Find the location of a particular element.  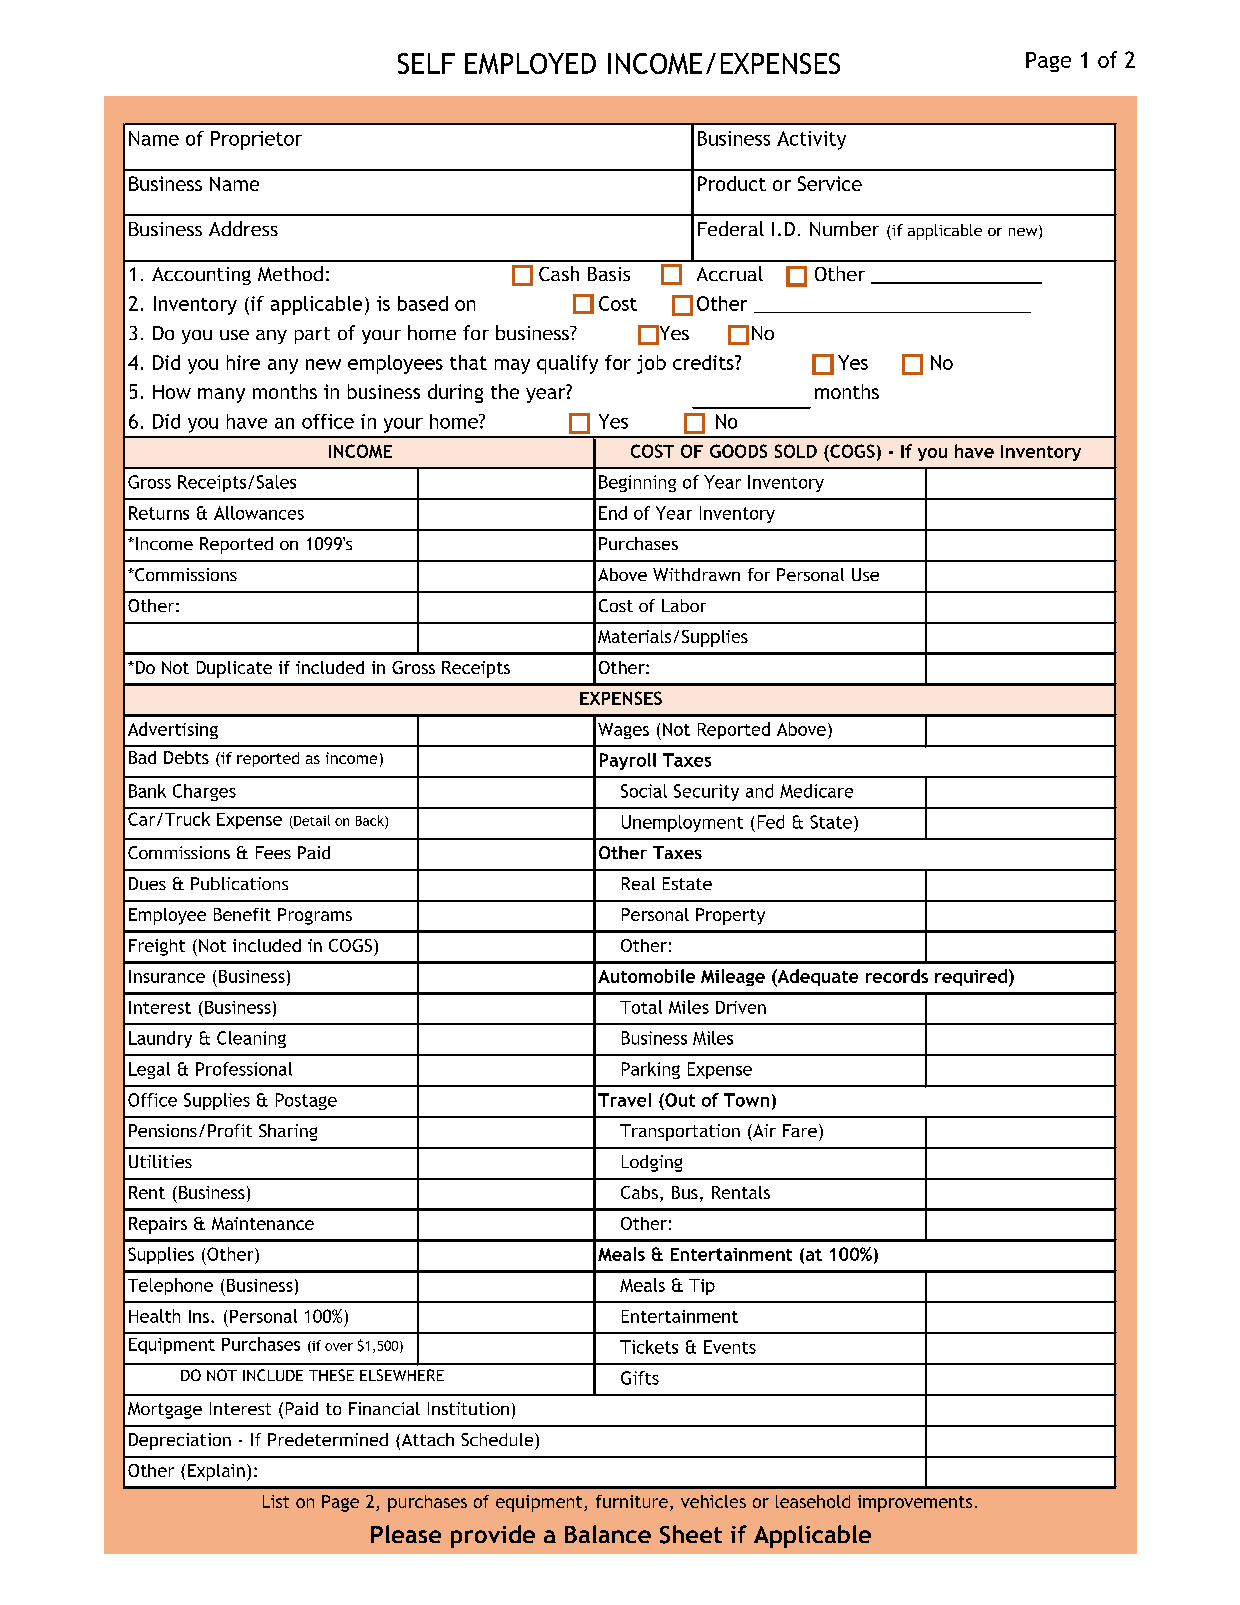

Explain is located at coordinates (216, 1472).
